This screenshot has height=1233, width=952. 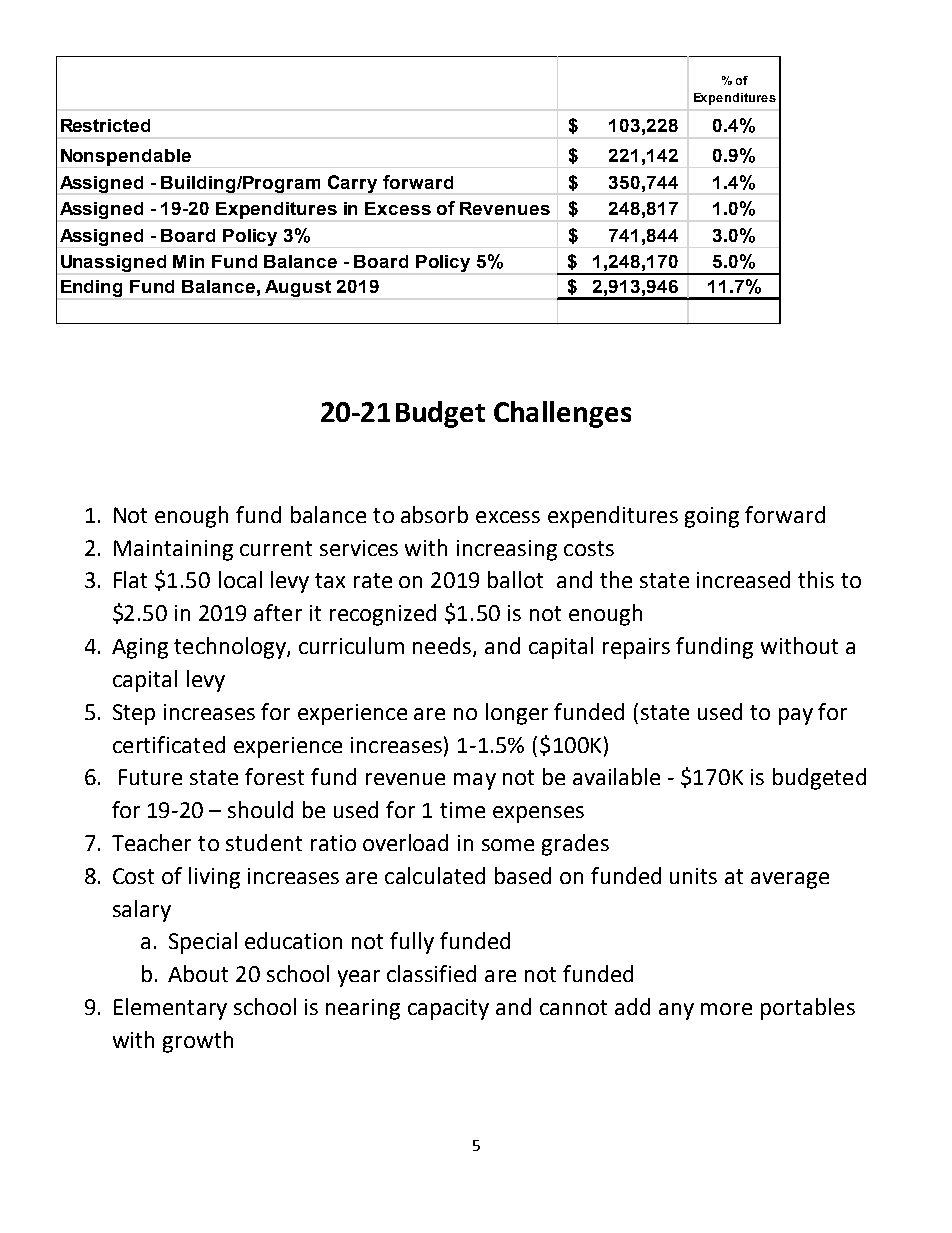 What do you see at coordinates (352, 184) in the screenshot?
I see `Carry` at bounding box center [352, 184].
